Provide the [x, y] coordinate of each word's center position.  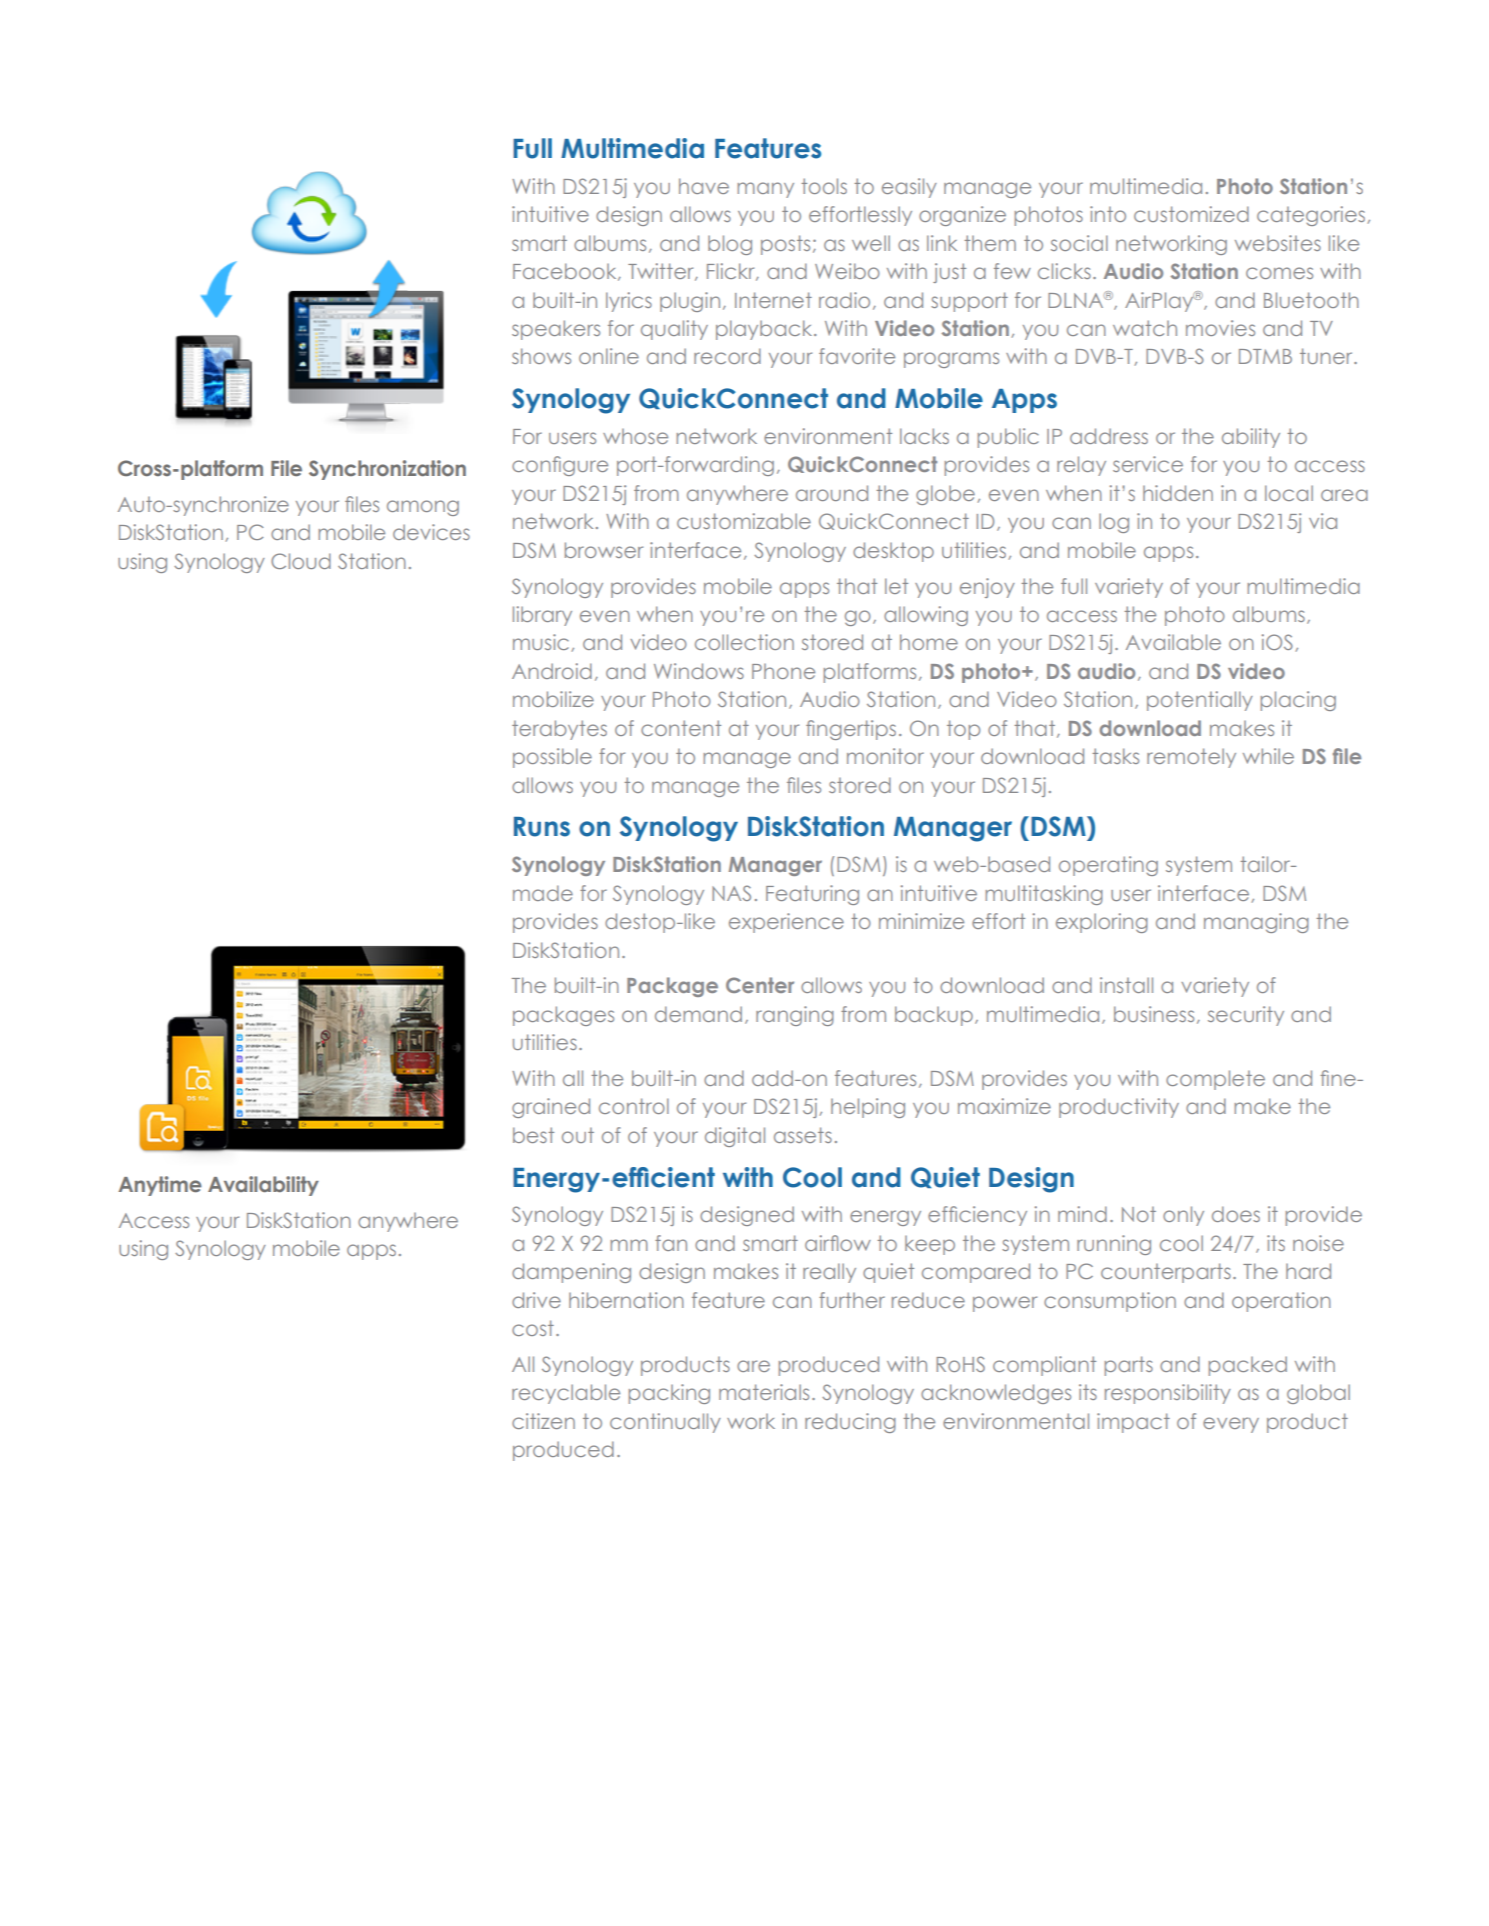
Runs [542, 827]
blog [730, 245]
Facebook [566, 272]
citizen [543, 1421]
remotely [1191, 758]
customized [1191, 214]
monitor [885, 756]
